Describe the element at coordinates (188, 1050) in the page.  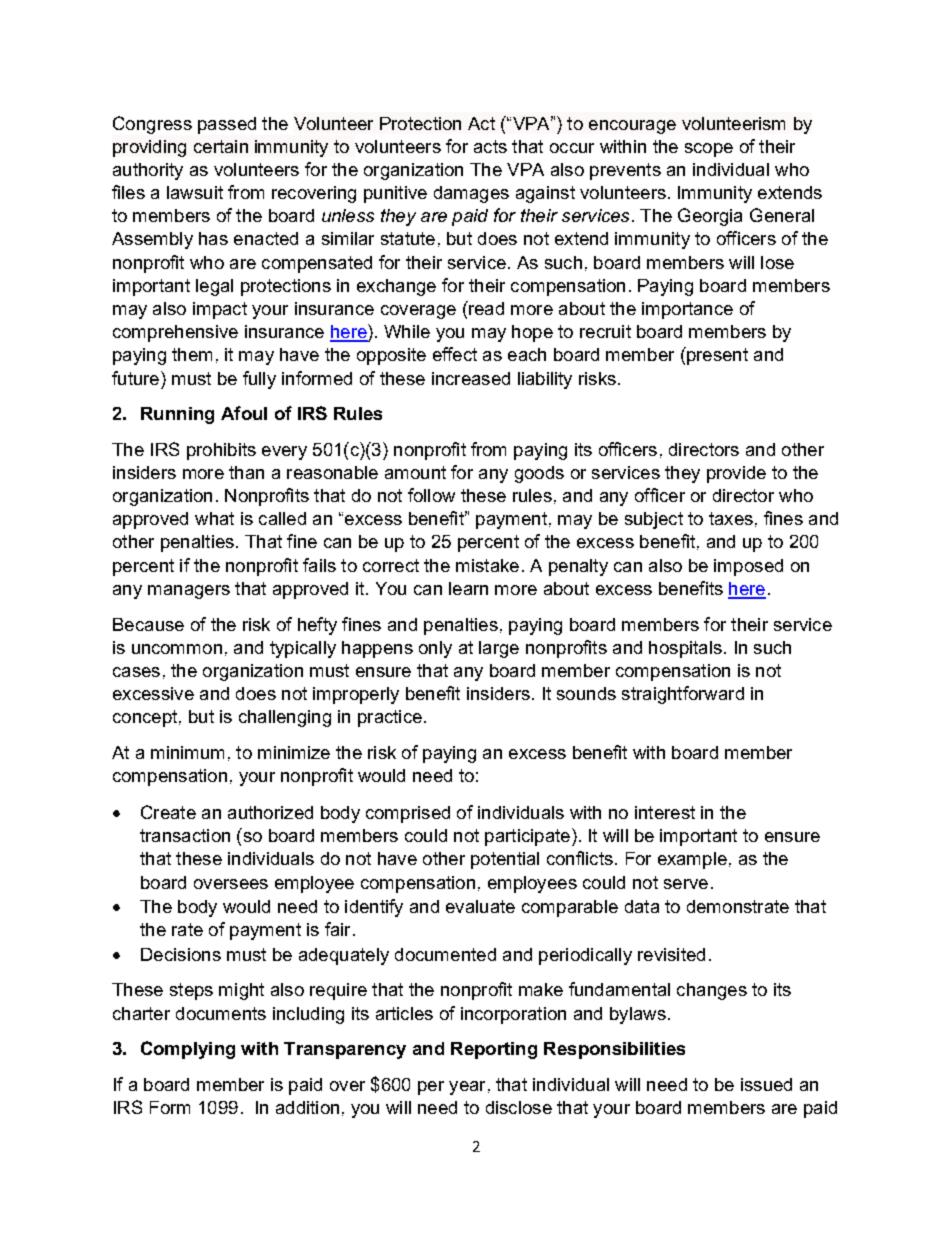
I see `Complying` at that location.
